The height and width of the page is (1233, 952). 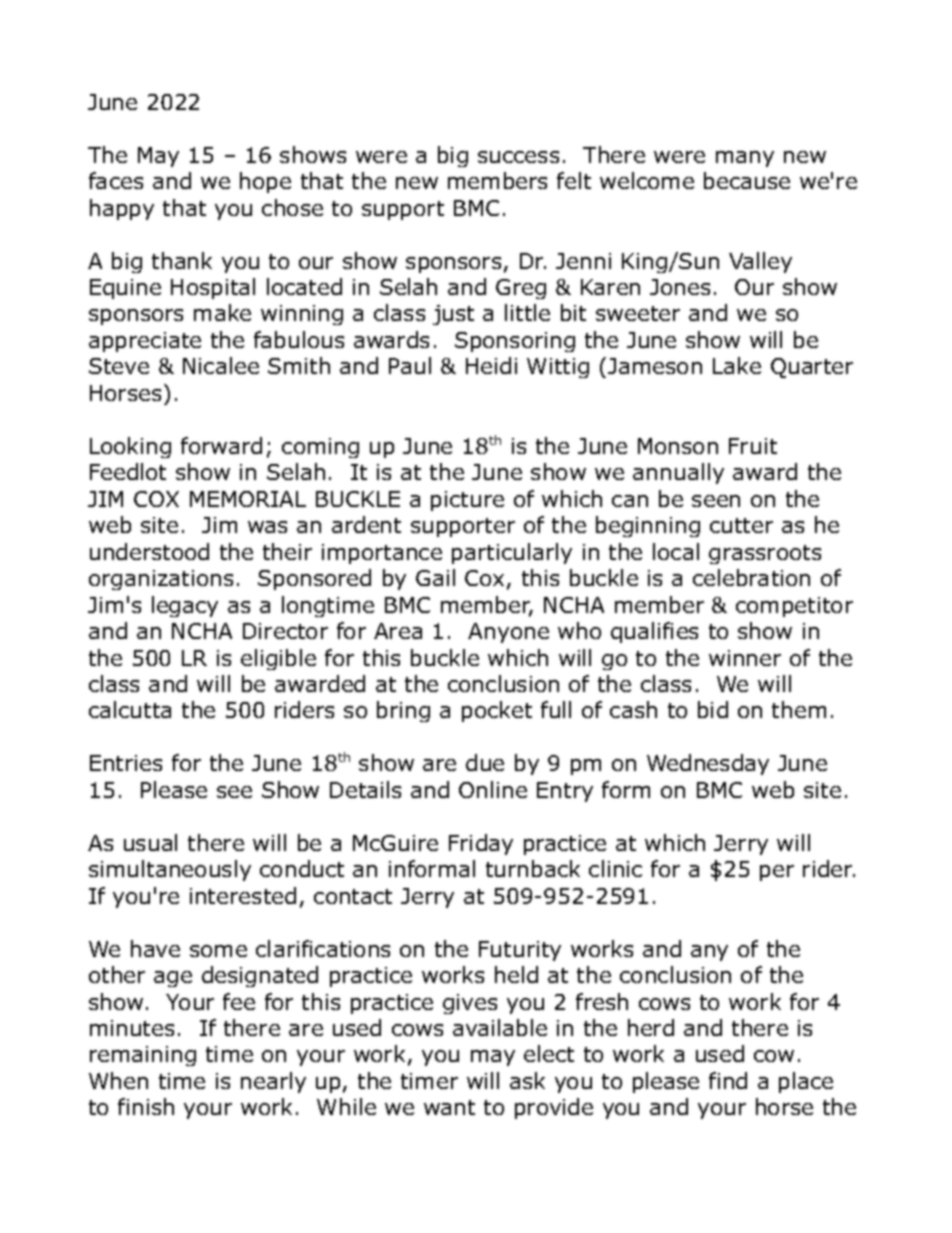 What do you see at coordinates (126, 763) in the page?
I see `Entries` at bounding box center [126, 763].
